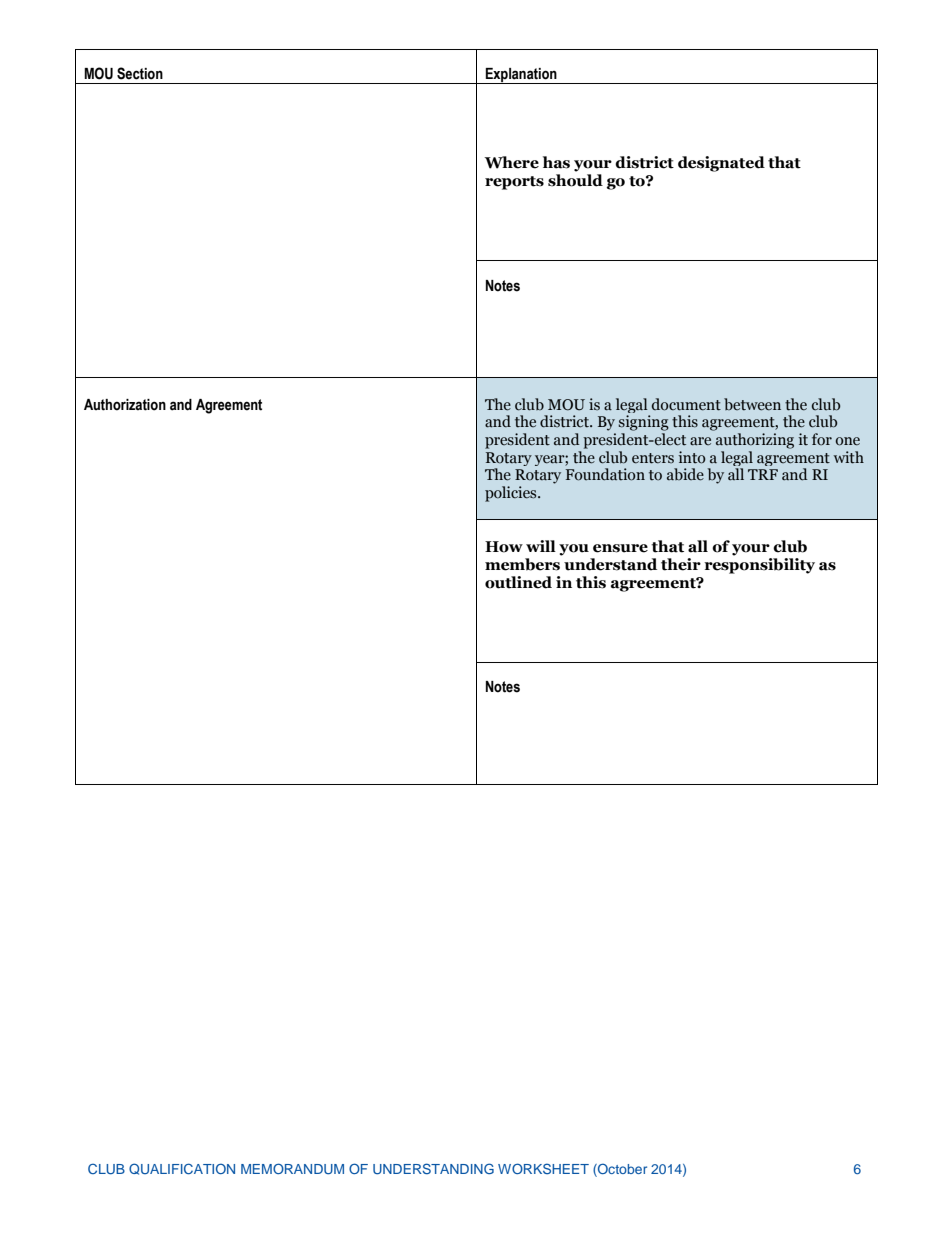 The width and height of the page is (952, 1233). I want to click on outlined, so click(518, 582).
